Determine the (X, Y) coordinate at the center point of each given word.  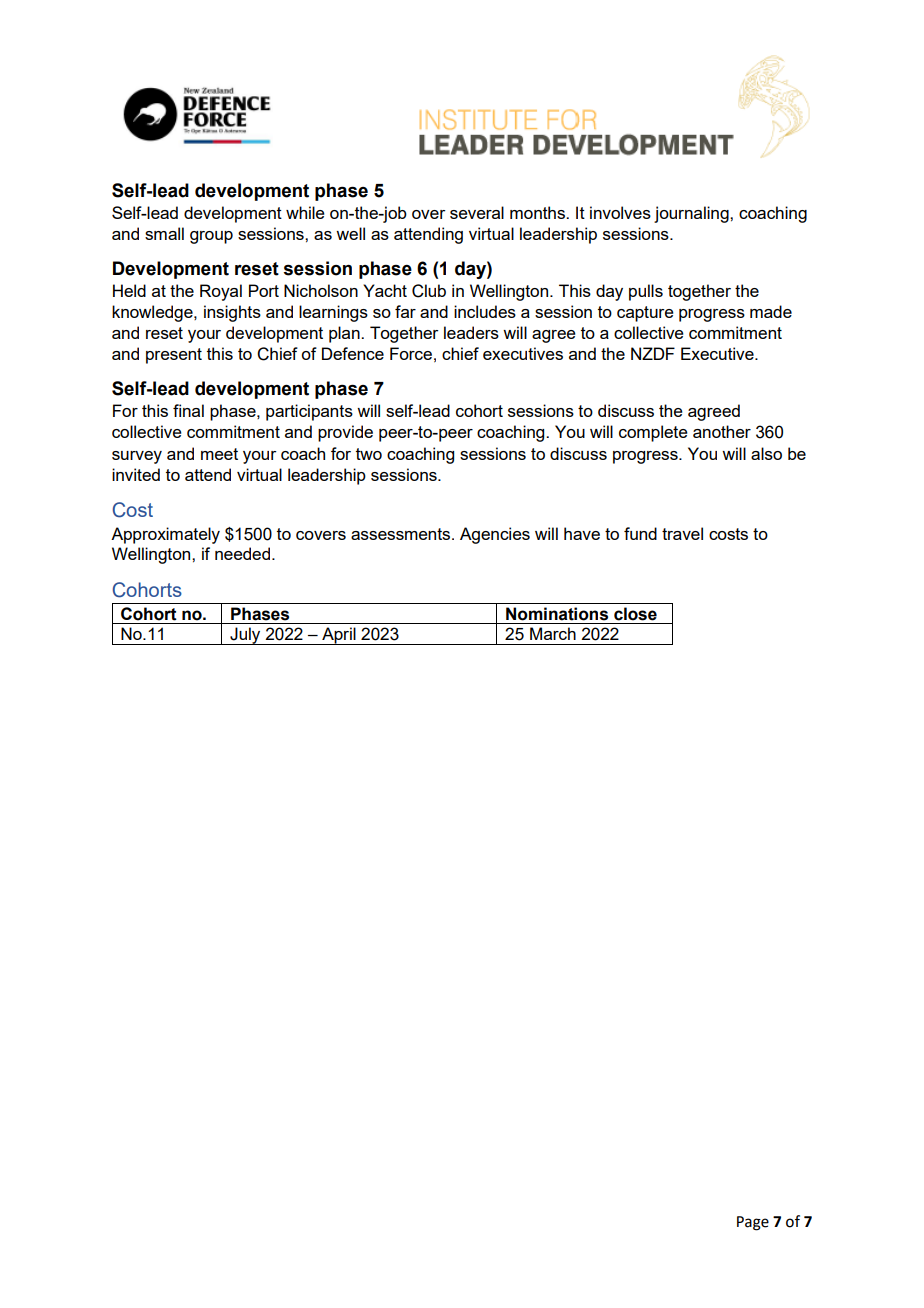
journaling (692, 214)
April (339, 636)
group (211, 237)
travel (682, 533)
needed (244, 553)
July (245, 636)
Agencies (495, 535)
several (477, 212)
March (553, 633)
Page (753, 1223)
